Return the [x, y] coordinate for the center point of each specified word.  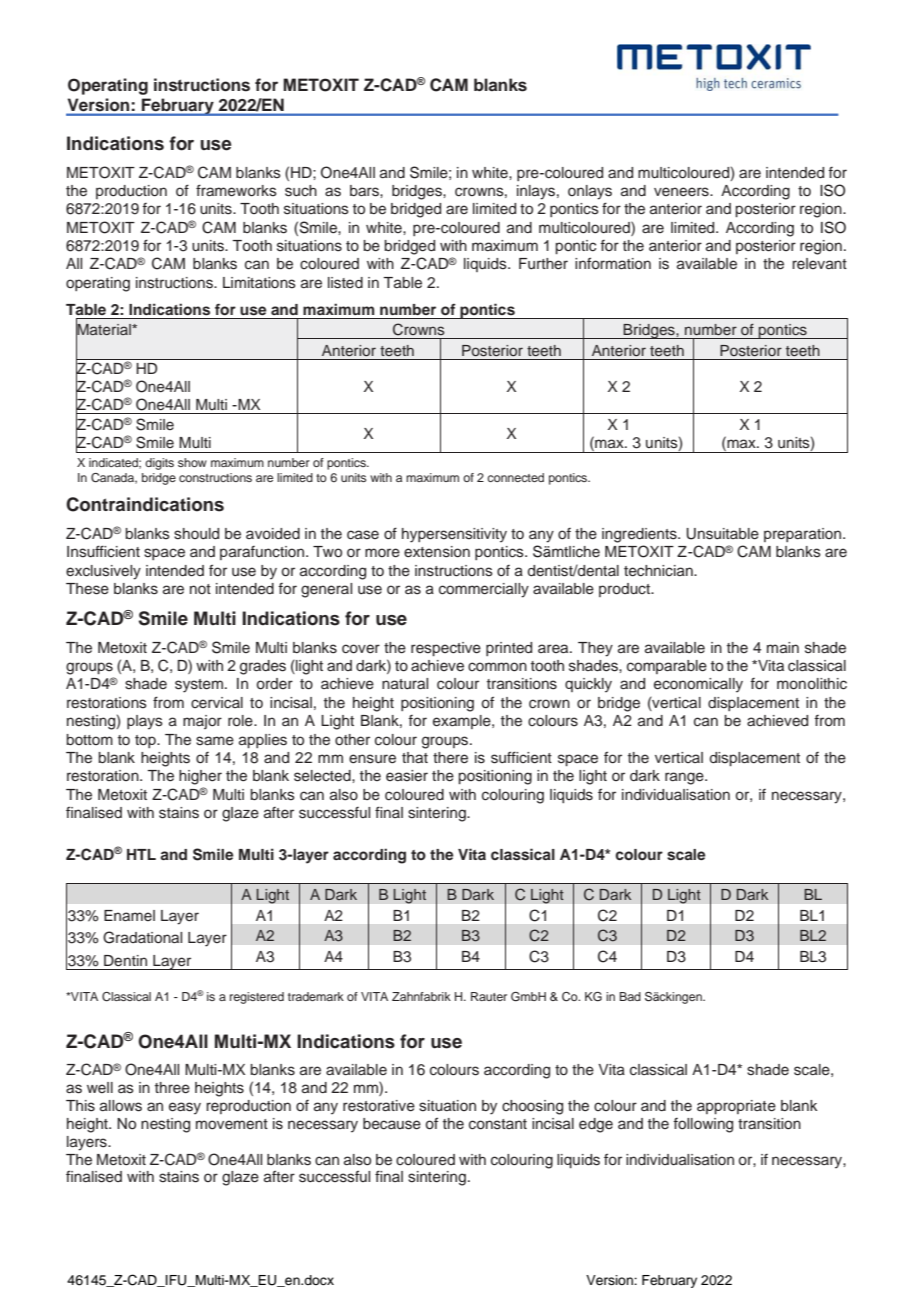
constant [498, 1124]
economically [698, 685]
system [200, 686]
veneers [682, 192]
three [172, 1088]
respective [446, 649]
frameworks [236, 190]
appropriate [736, 1107]
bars [365, 191]
